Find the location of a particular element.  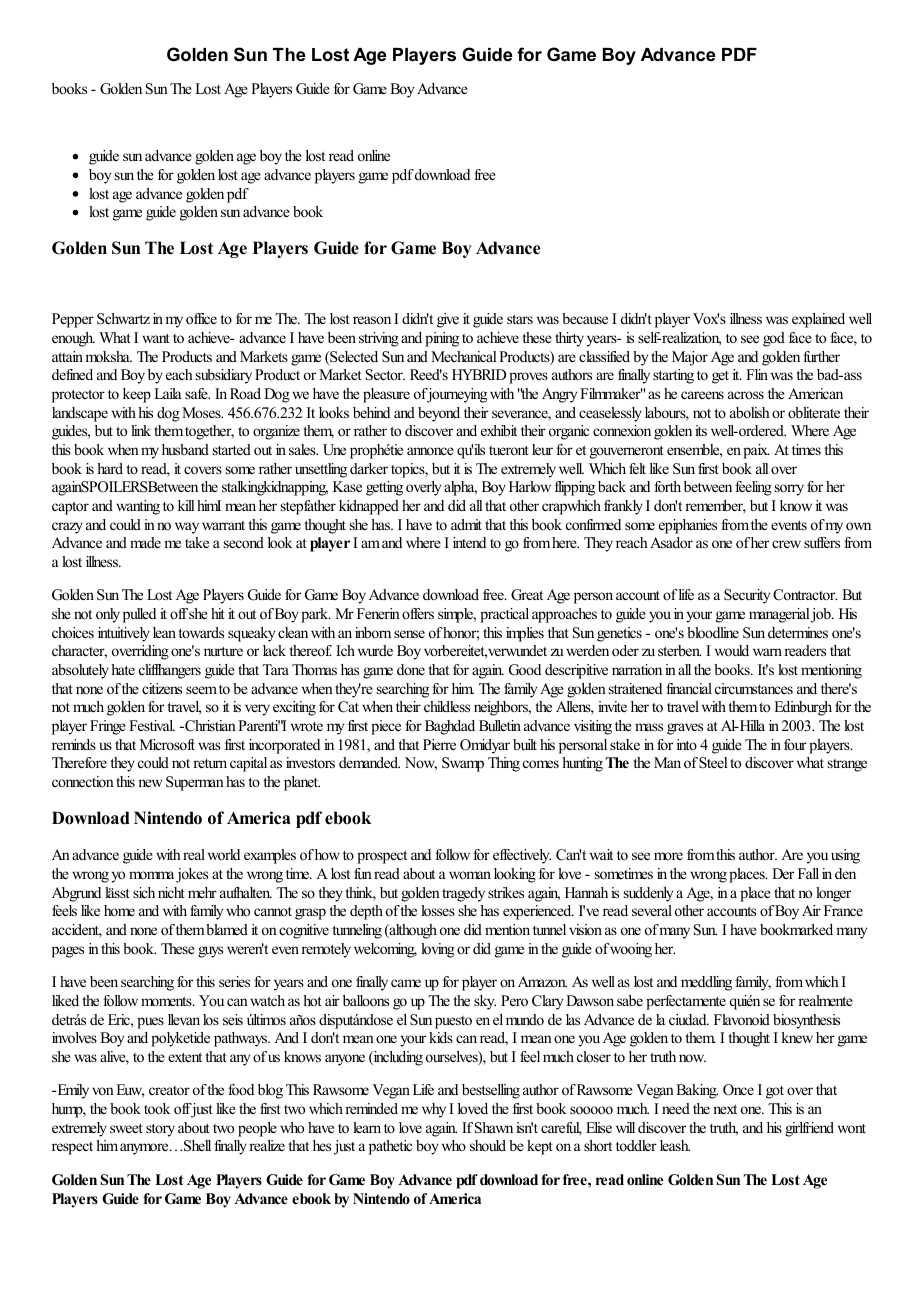

god is located at coordinates (774, 339).
